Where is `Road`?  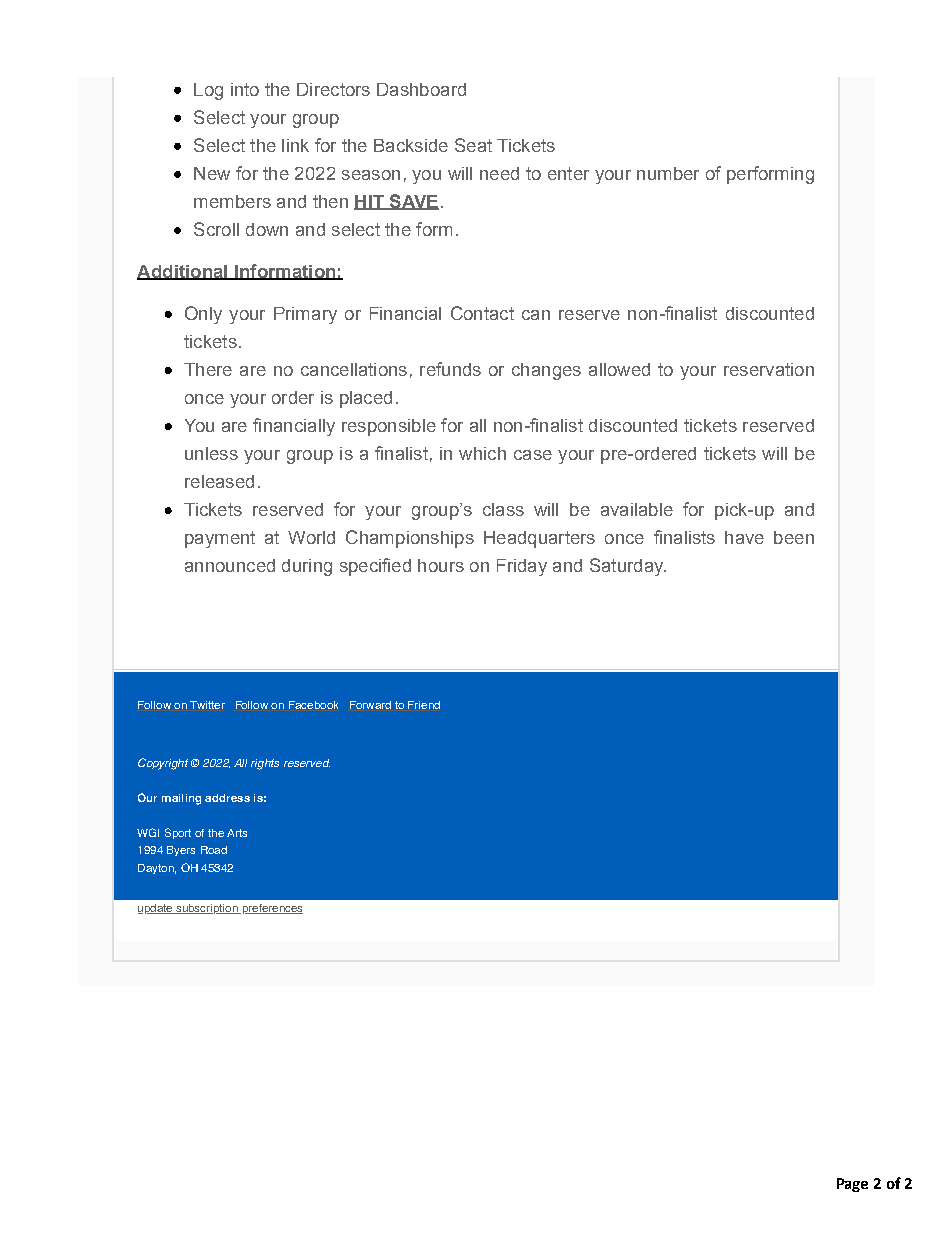 Road is located at coordinates (214, 850).
